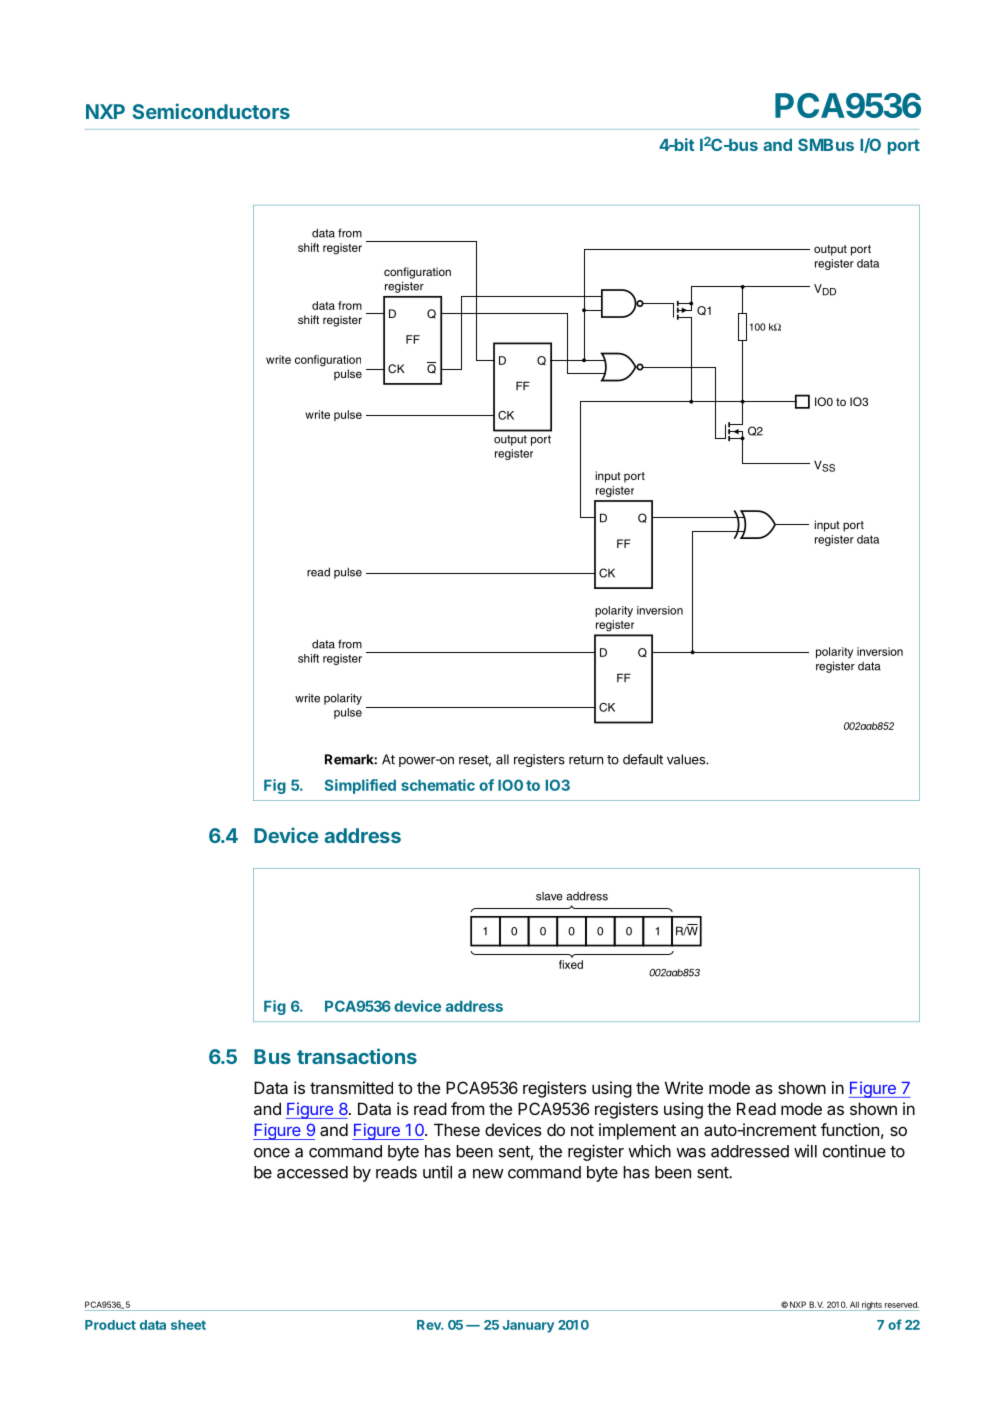 This image has width=1004, height=1421. I want to click on values, so click(687, 759).
